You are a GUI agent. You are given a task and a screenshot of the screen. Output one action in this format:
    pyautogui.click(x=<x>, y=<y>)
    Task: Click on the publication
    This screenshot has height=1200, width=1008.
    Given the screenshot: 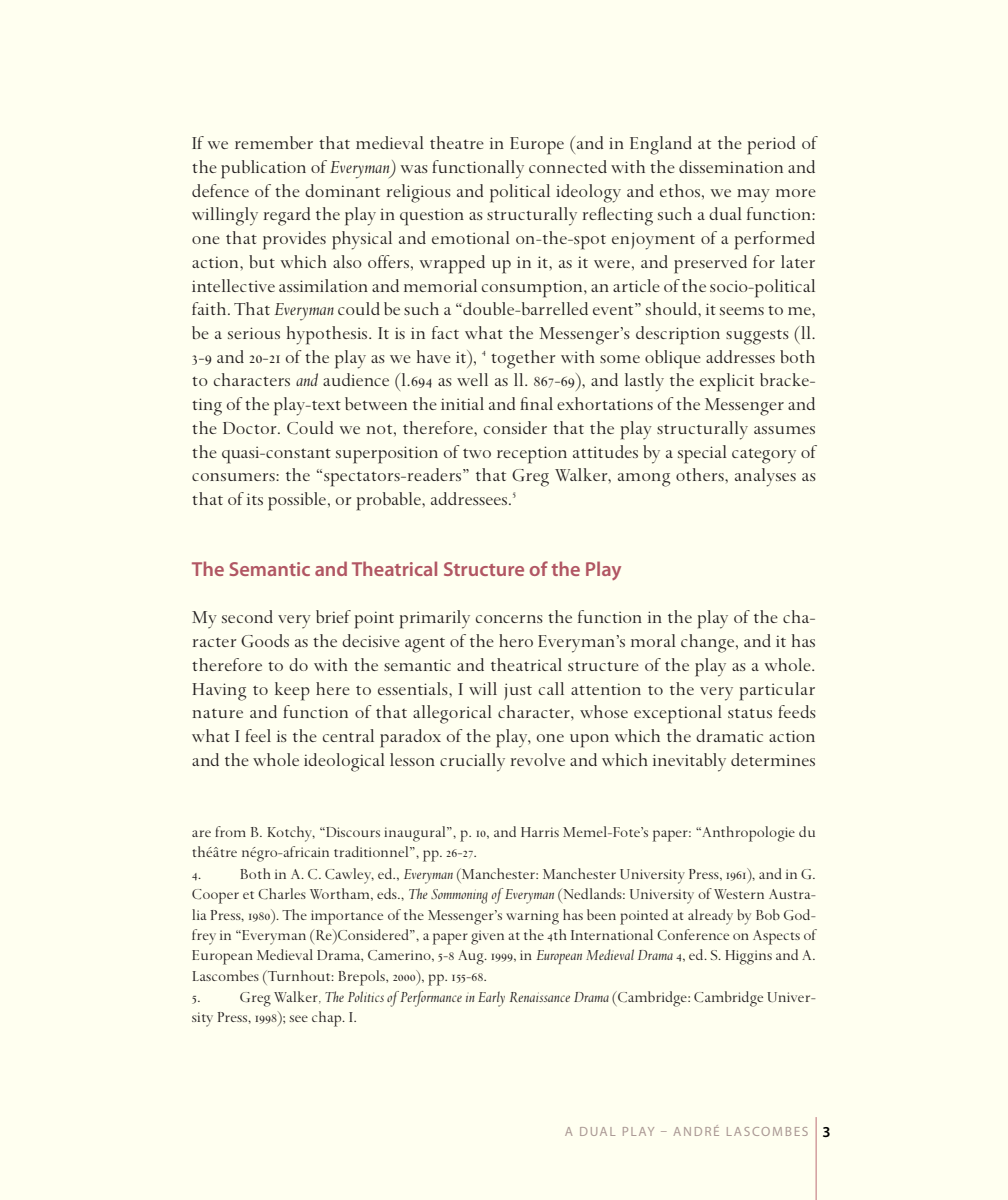 What is the action you would take?
    pyautogui.click(x=263, y=169)
